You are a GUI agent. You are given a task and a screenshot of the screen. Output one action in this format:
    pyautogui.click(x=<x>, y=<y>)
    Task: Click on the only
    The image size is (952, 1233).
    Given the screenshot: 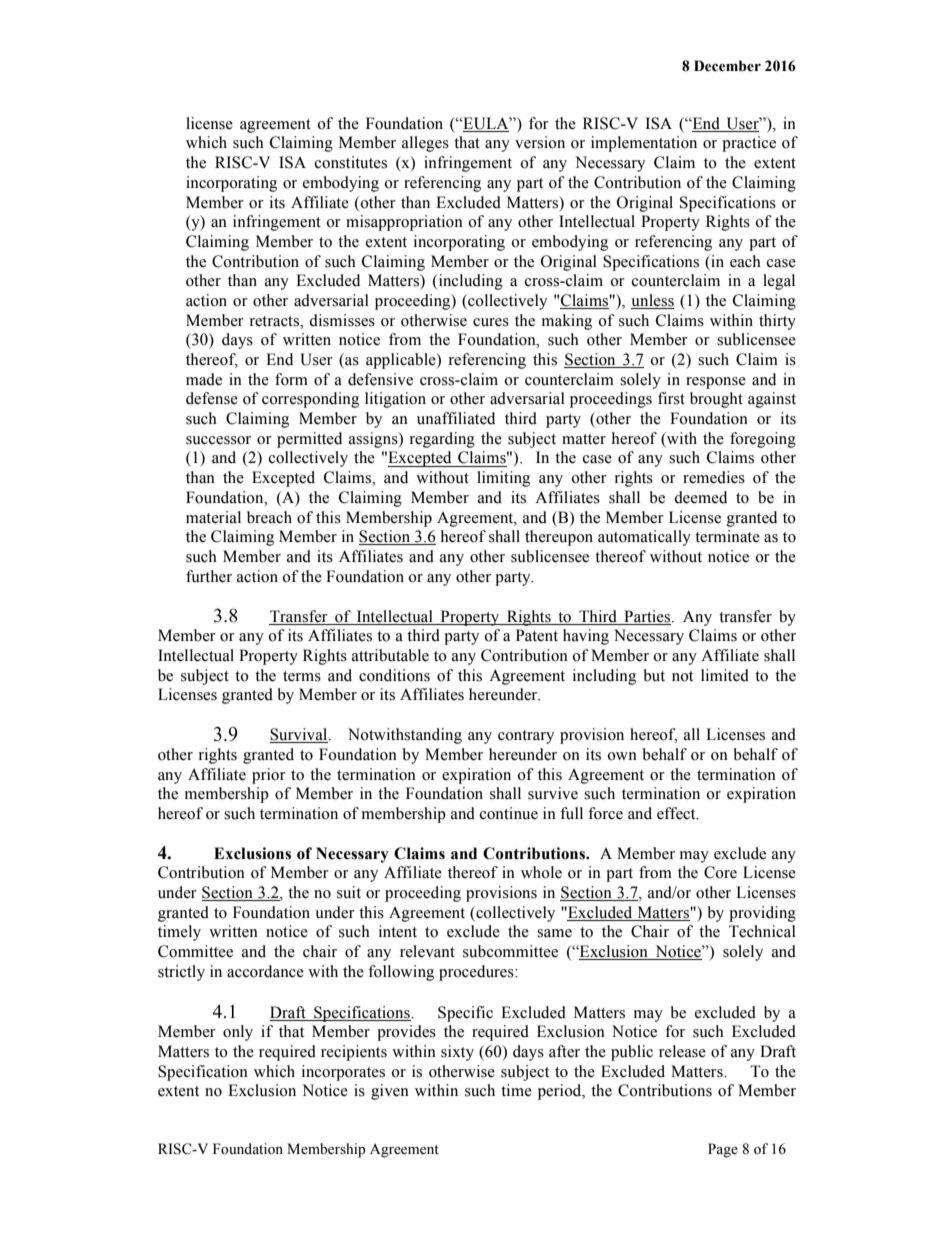 What is the action you would take?
    pyautogui.click(x=238, y=1033)
